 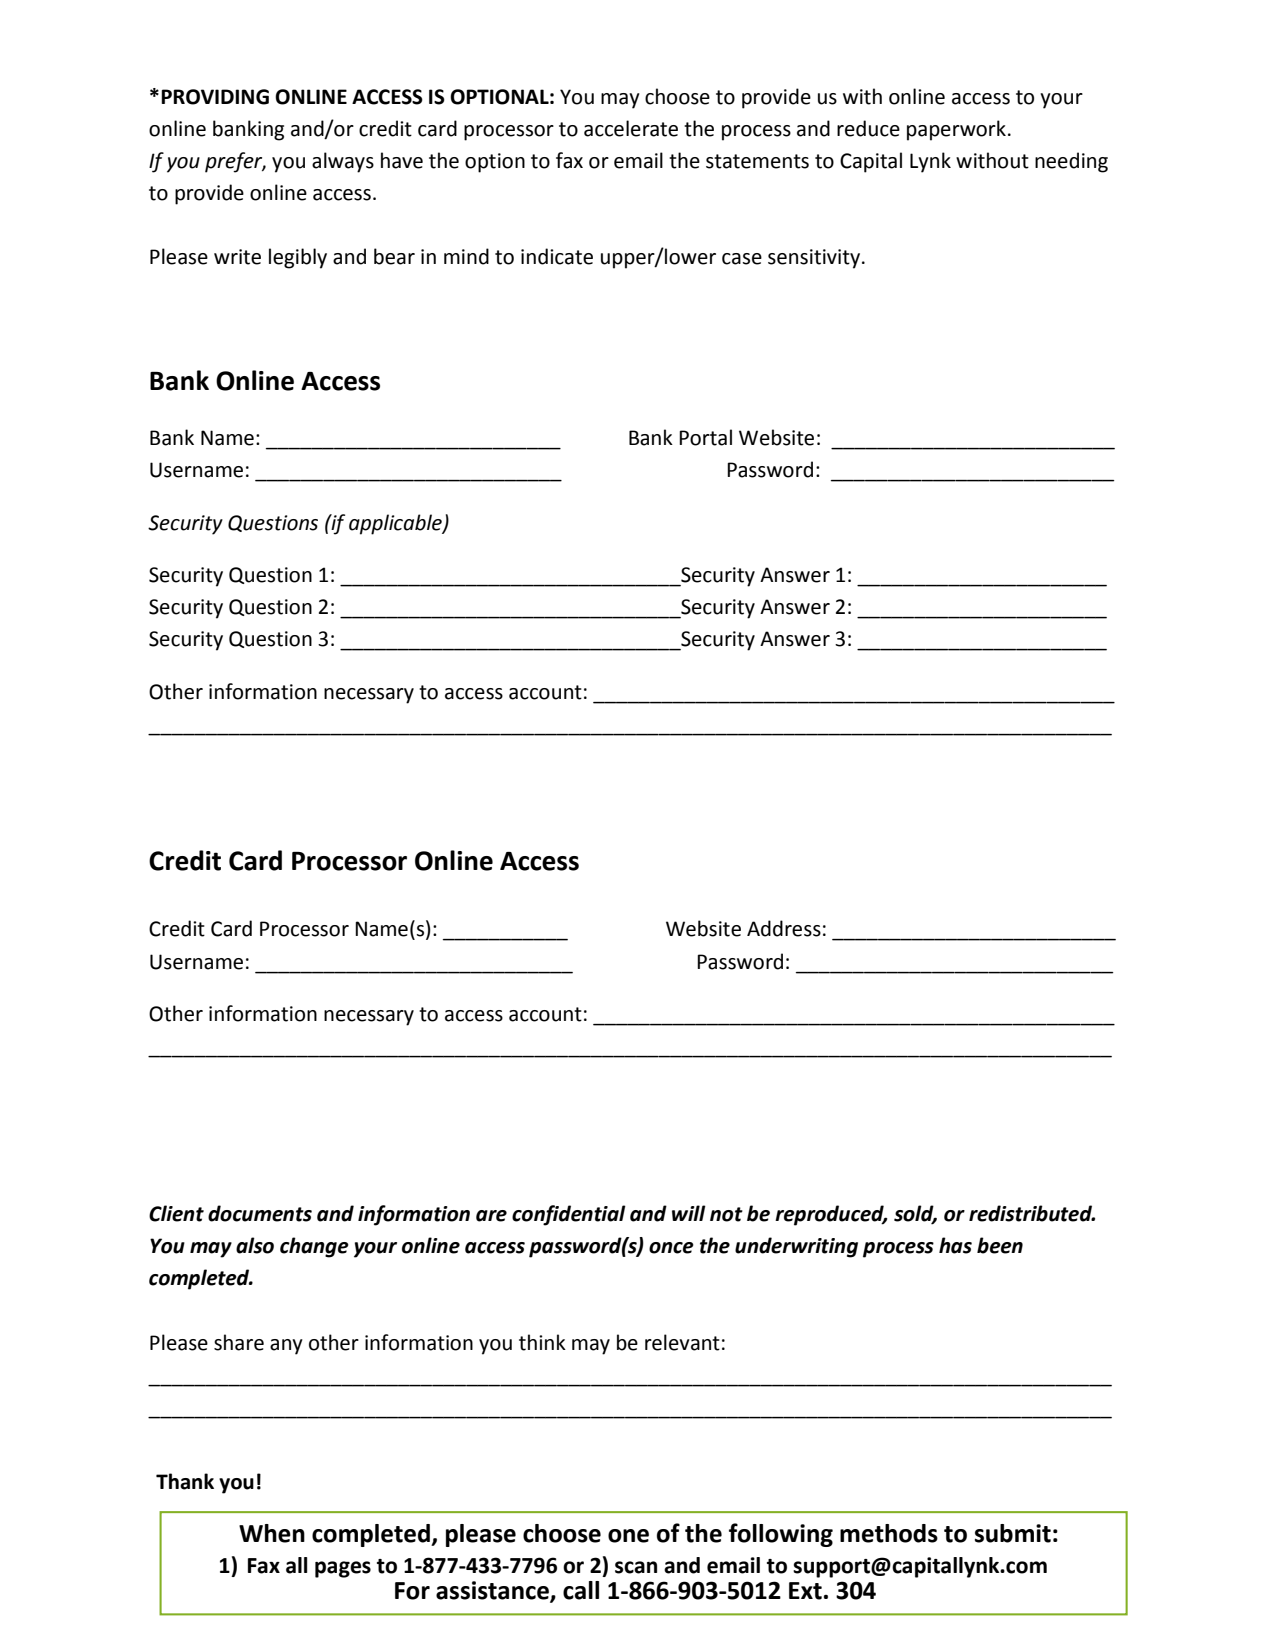 What do you see at coordinates (705, 437) in the screenshot?
I see `Portal` at bounding box center [705, 437].
